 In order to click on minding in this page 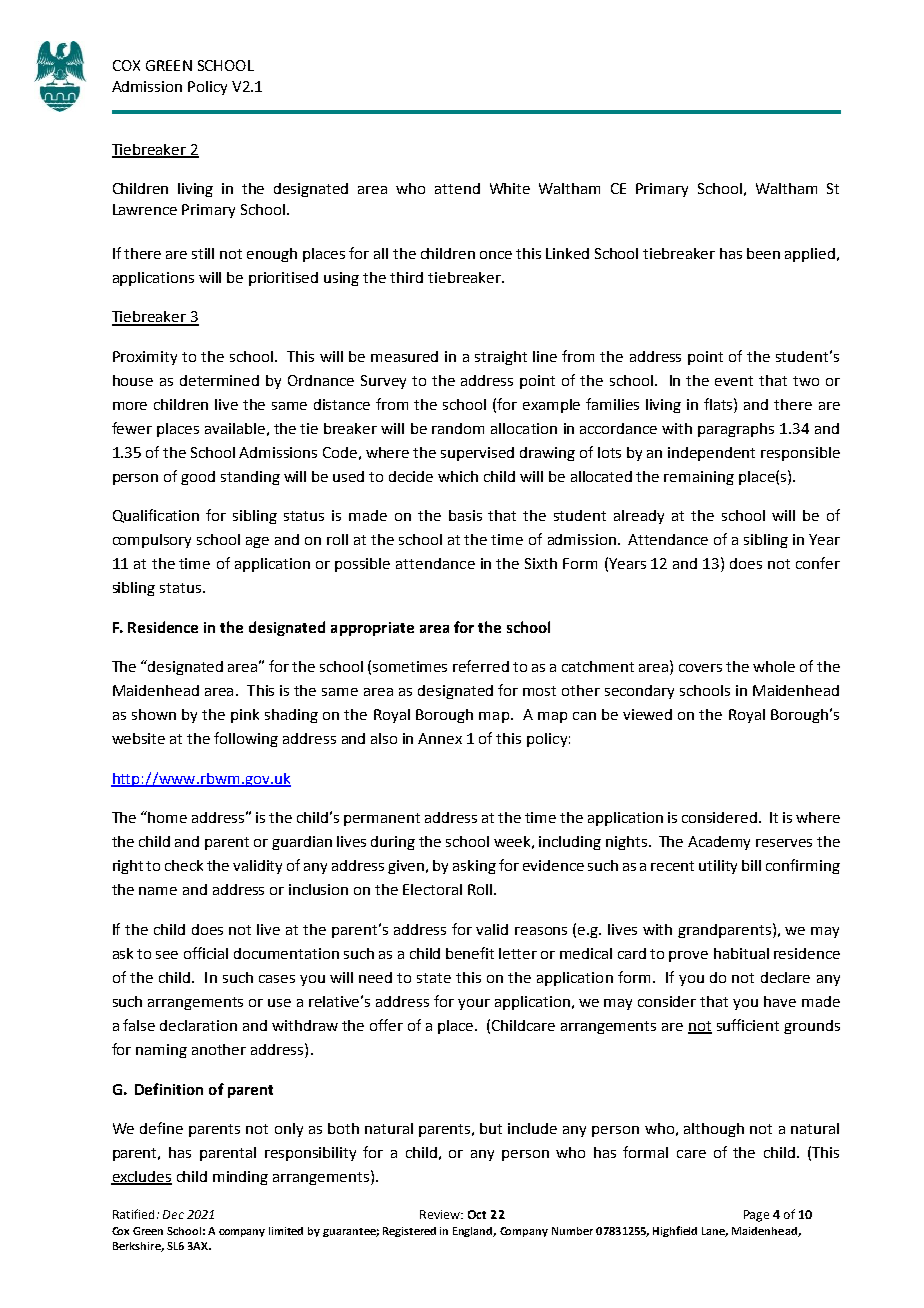, I will do `click(240, 1178)`.
